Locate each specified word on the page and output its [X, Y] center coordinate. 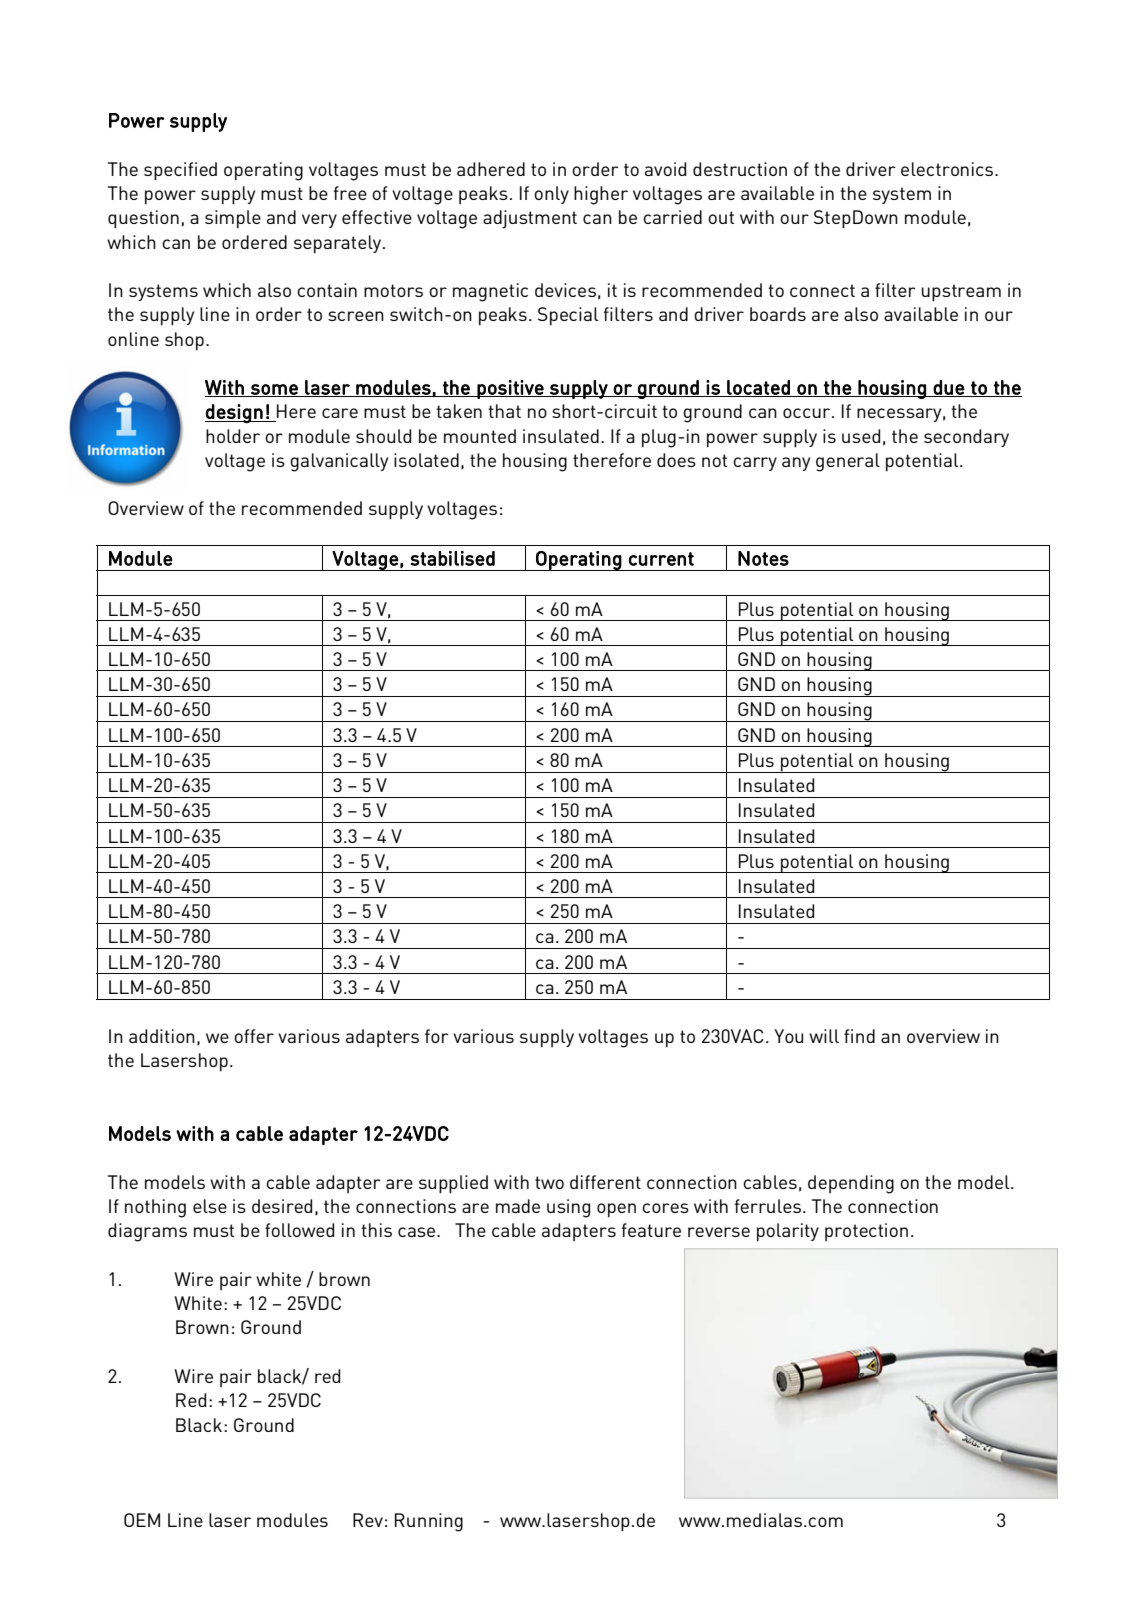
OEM [142, 1520]
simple [233, 219]
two [549, 1182]
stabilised [453, 558]
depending [851, 1184]
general [848, 462]
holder [233, 436]
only [551, 195]
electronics [948, 169]
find [859, 1036]
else [210, 1206]
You [788, 1036]
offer [254, 1036]
